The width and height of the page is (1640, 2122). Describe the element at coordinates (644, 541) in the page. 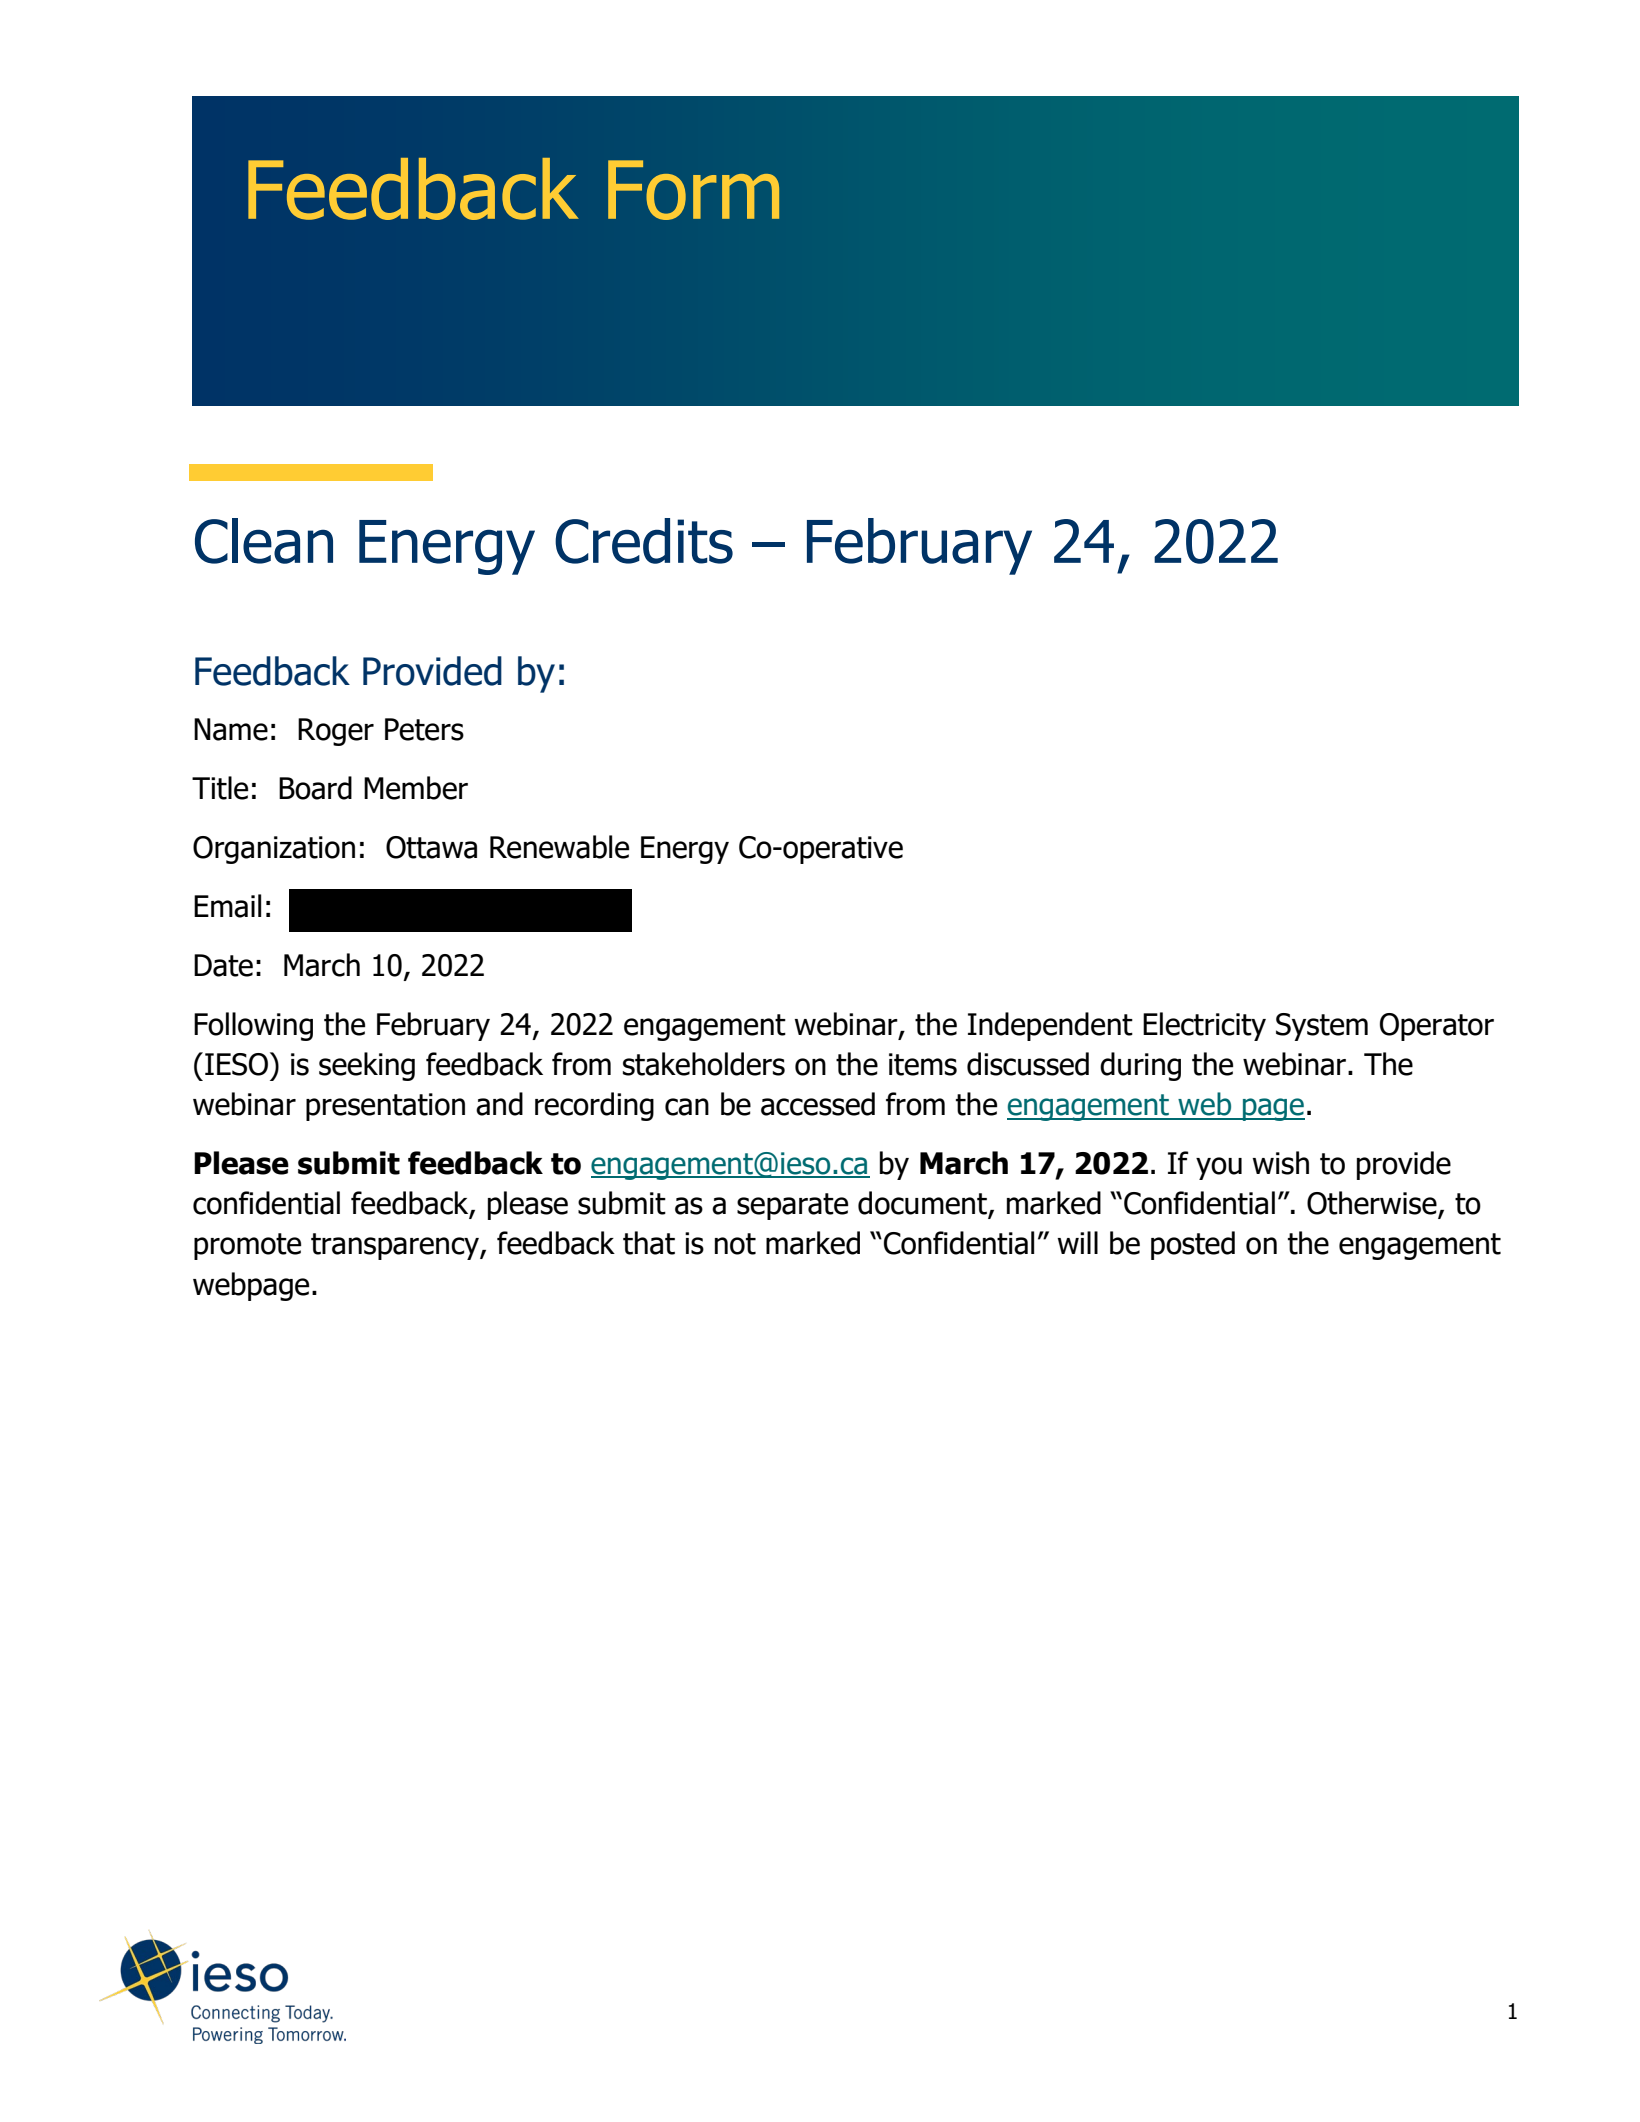

I see `Credits` at that location.
